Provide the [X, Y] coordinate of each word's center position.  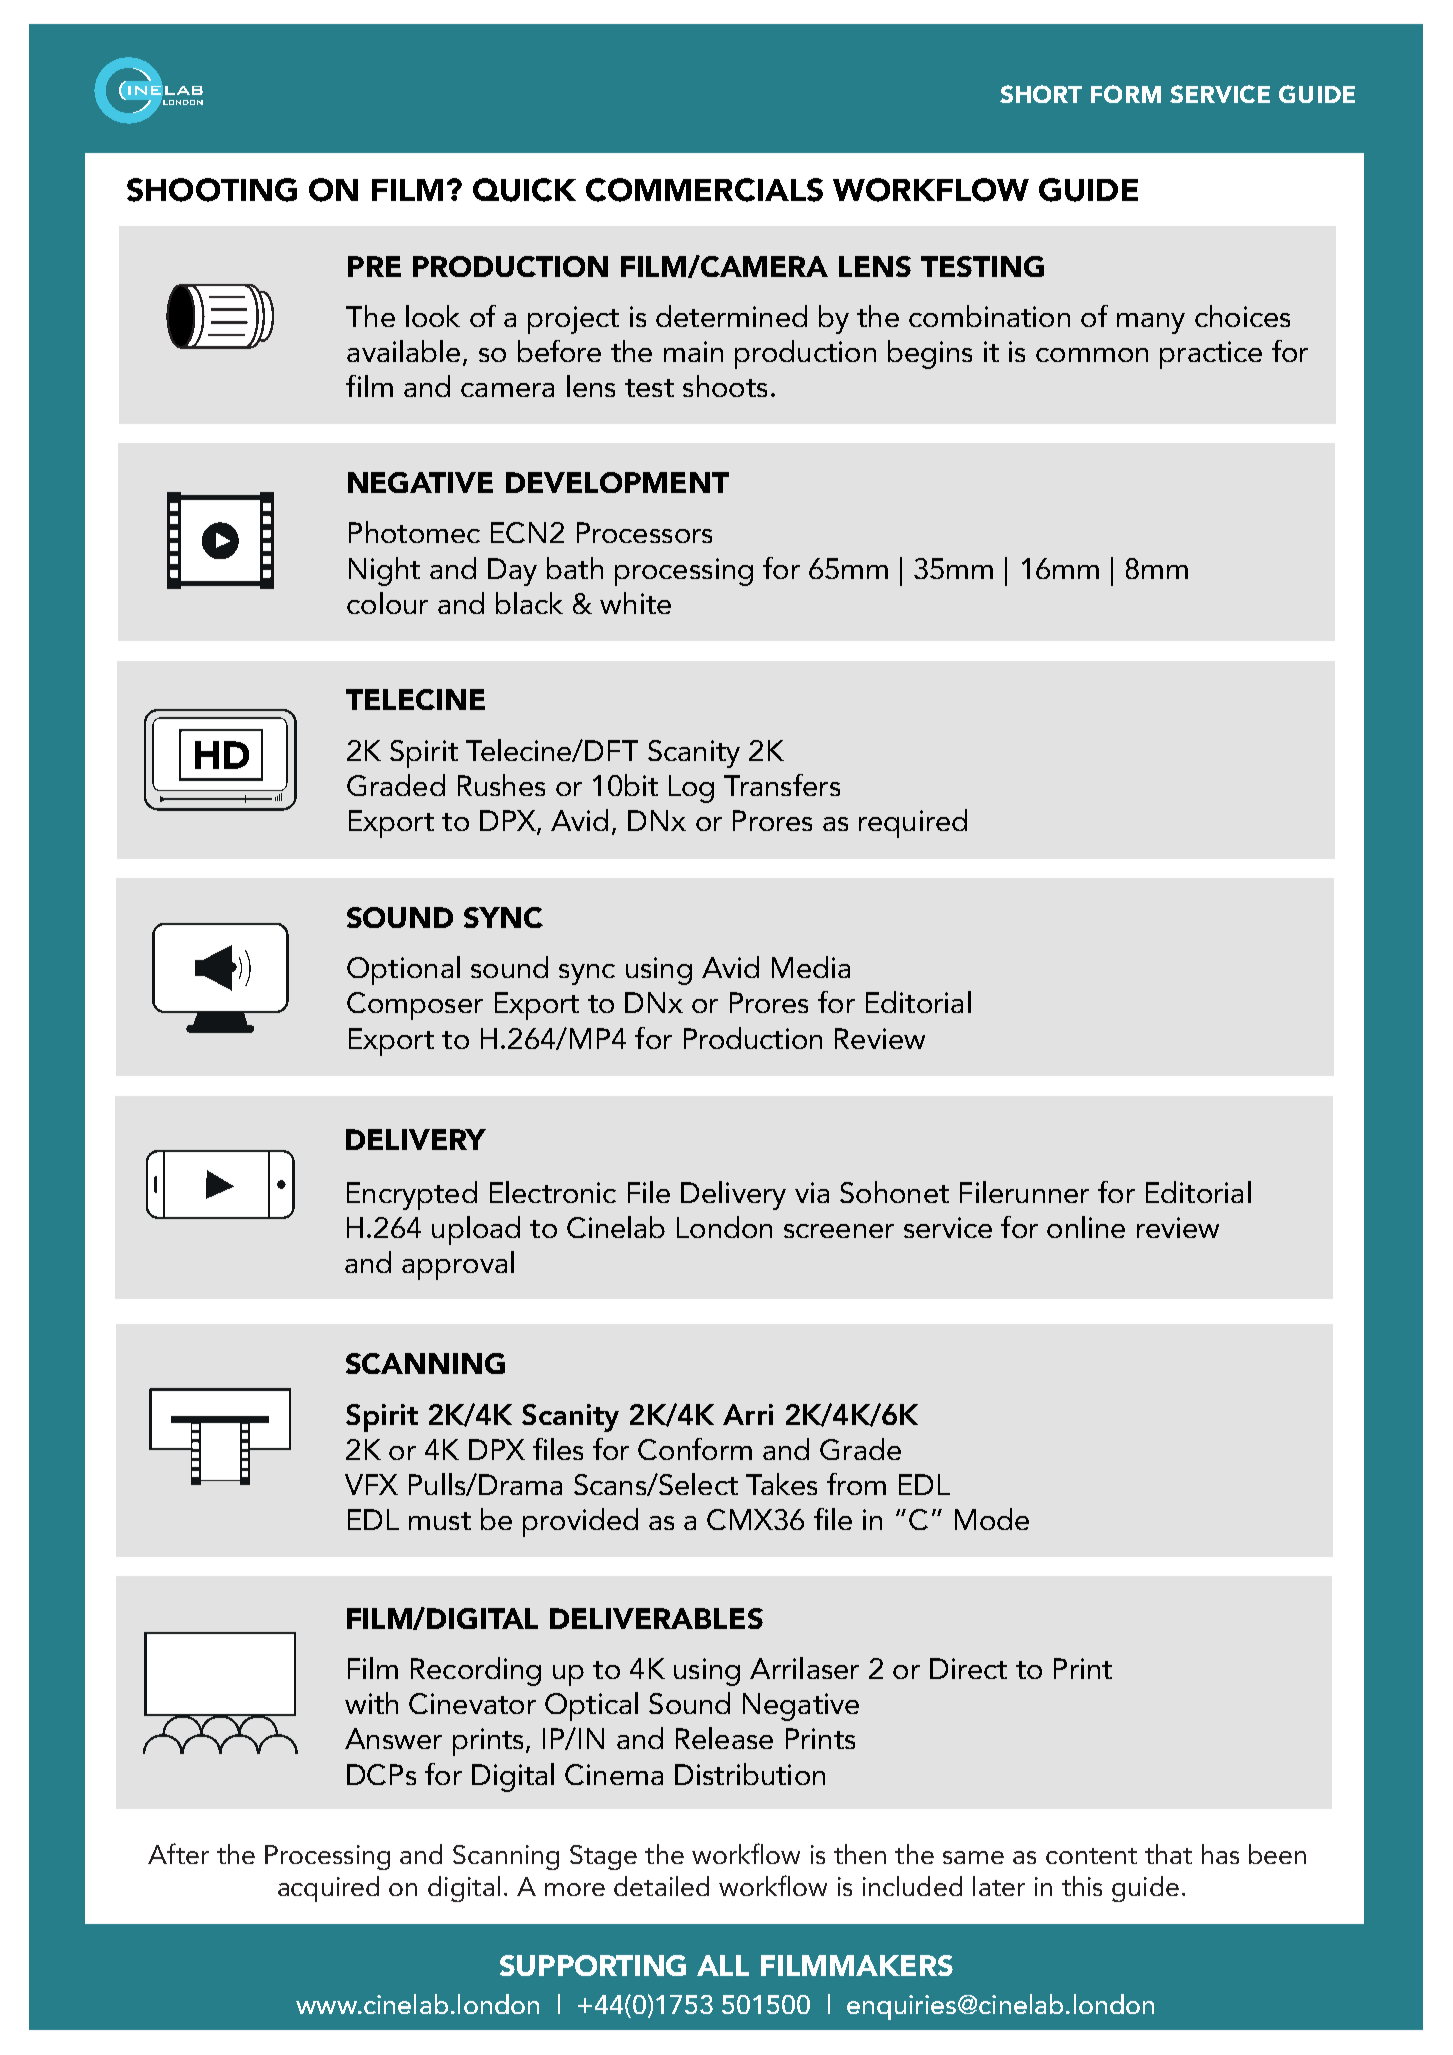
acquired [328, 1889]
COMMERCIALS [704, 190]
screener [839, 1231]
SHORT [1041, 94]
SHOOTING [212, 190]
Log [691, 789]
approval [458, 1265]
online [1086, 1227]
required [913, 823]
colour [387, 603]
